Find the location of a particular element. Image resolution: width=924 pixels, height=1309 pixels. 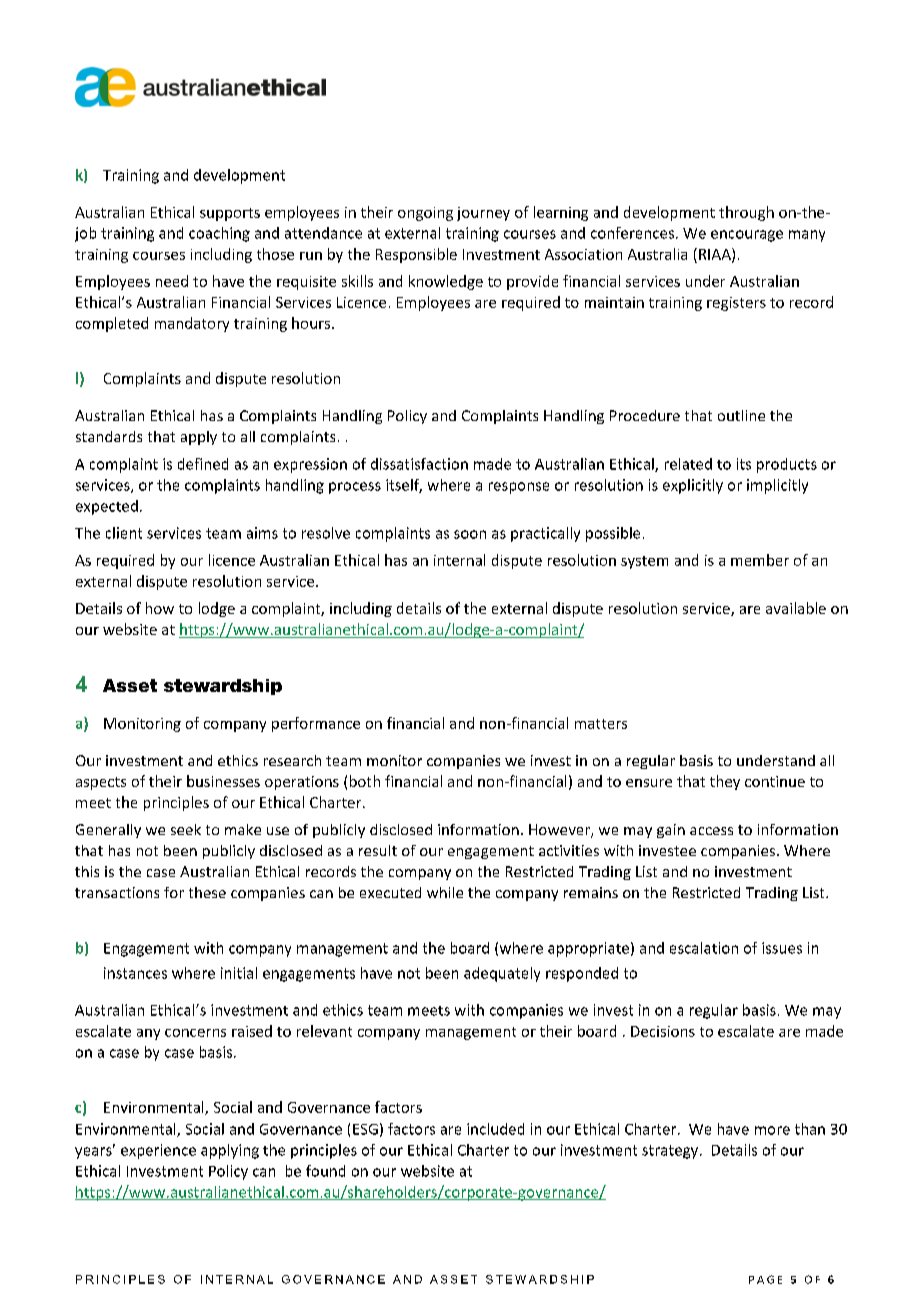

soon is located at coordinates (470, 534).
